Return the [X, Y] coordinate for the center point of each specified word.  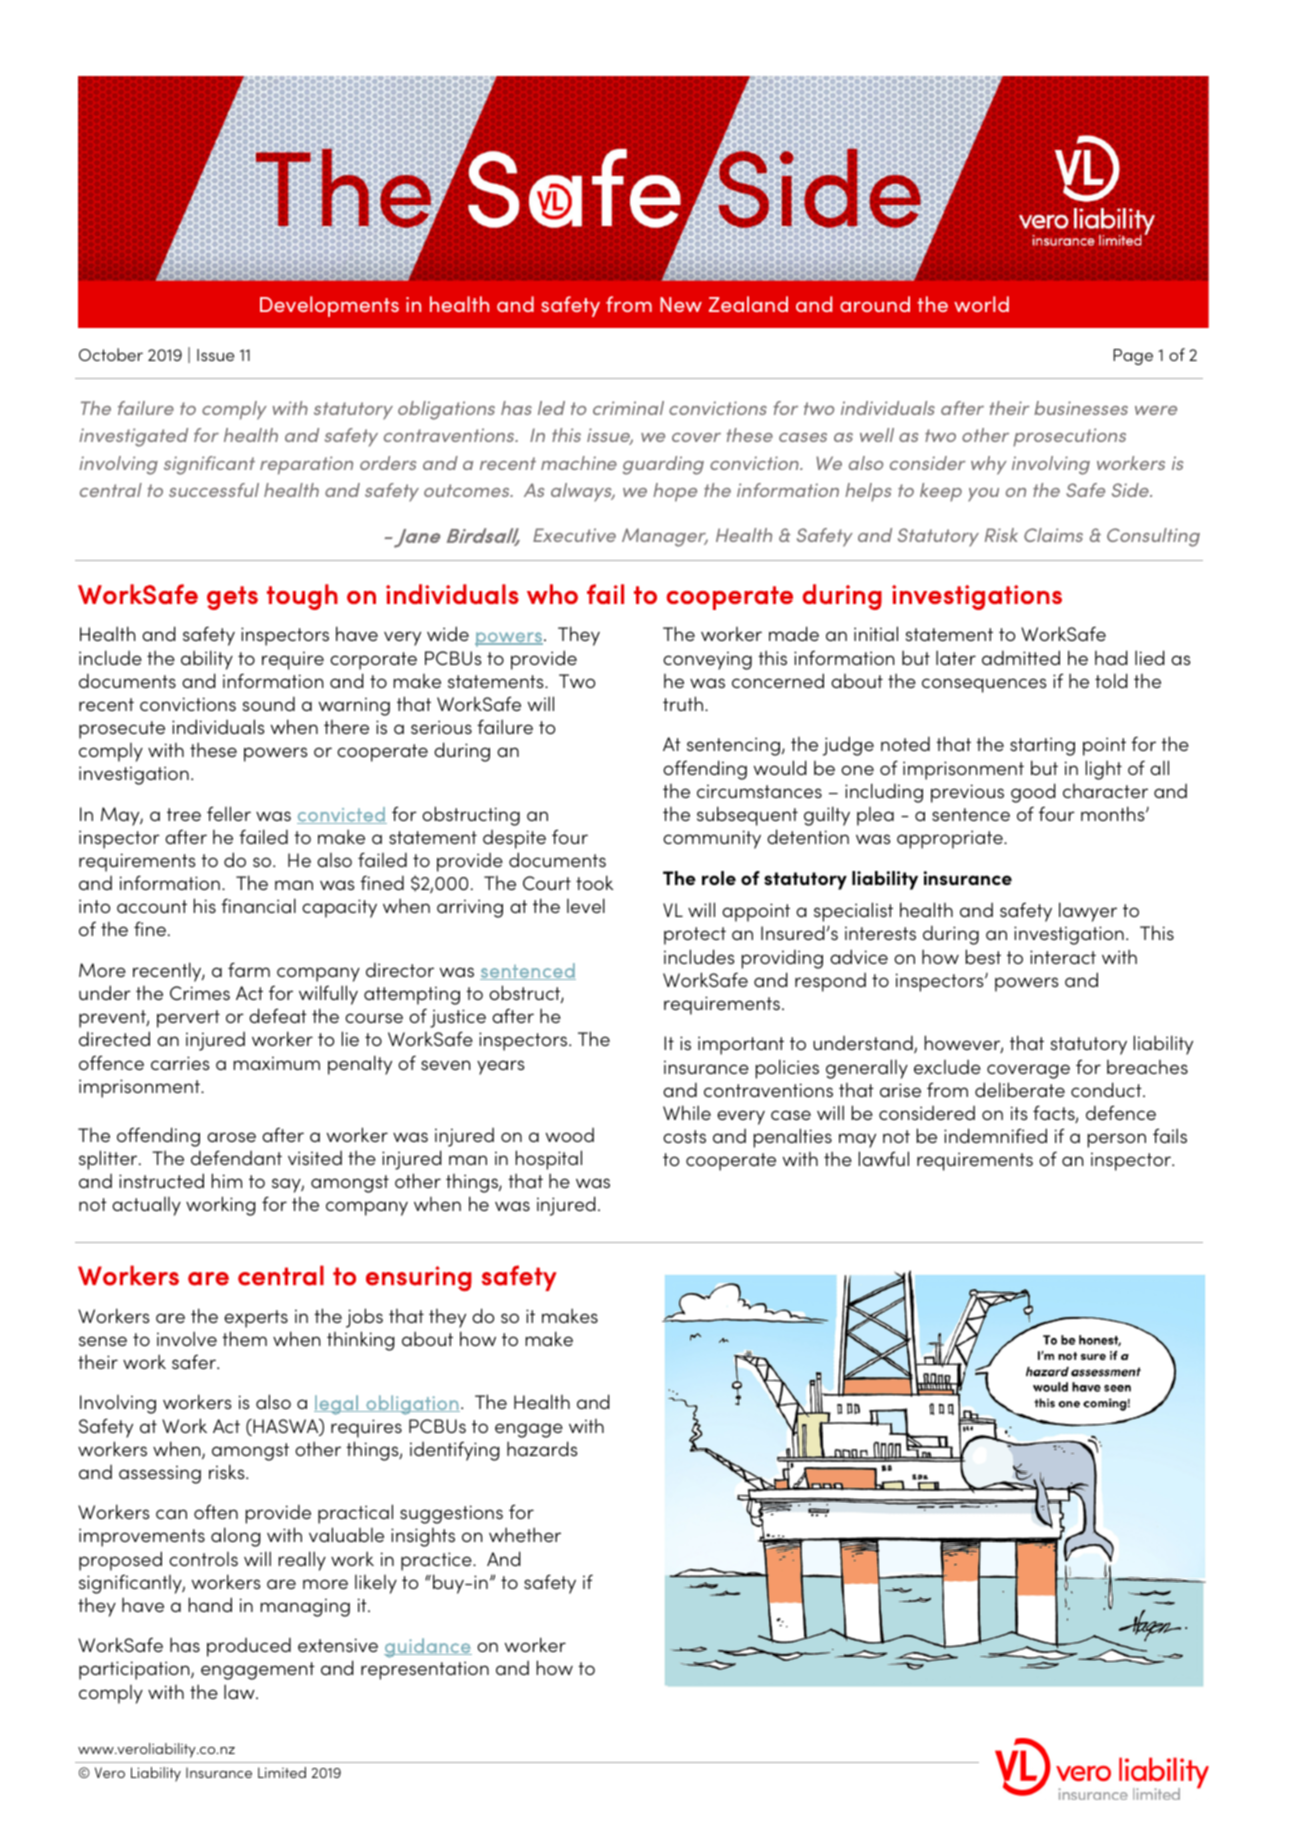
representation [425, 1670]
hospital [549, 1160]
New [681, 304]
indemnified [995, 1135]
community [712, 839]
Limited [282, 1772]
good [1033, 793]
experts [256, 1319]
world [981, 304]
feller [229, 813]
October [111, 354]
